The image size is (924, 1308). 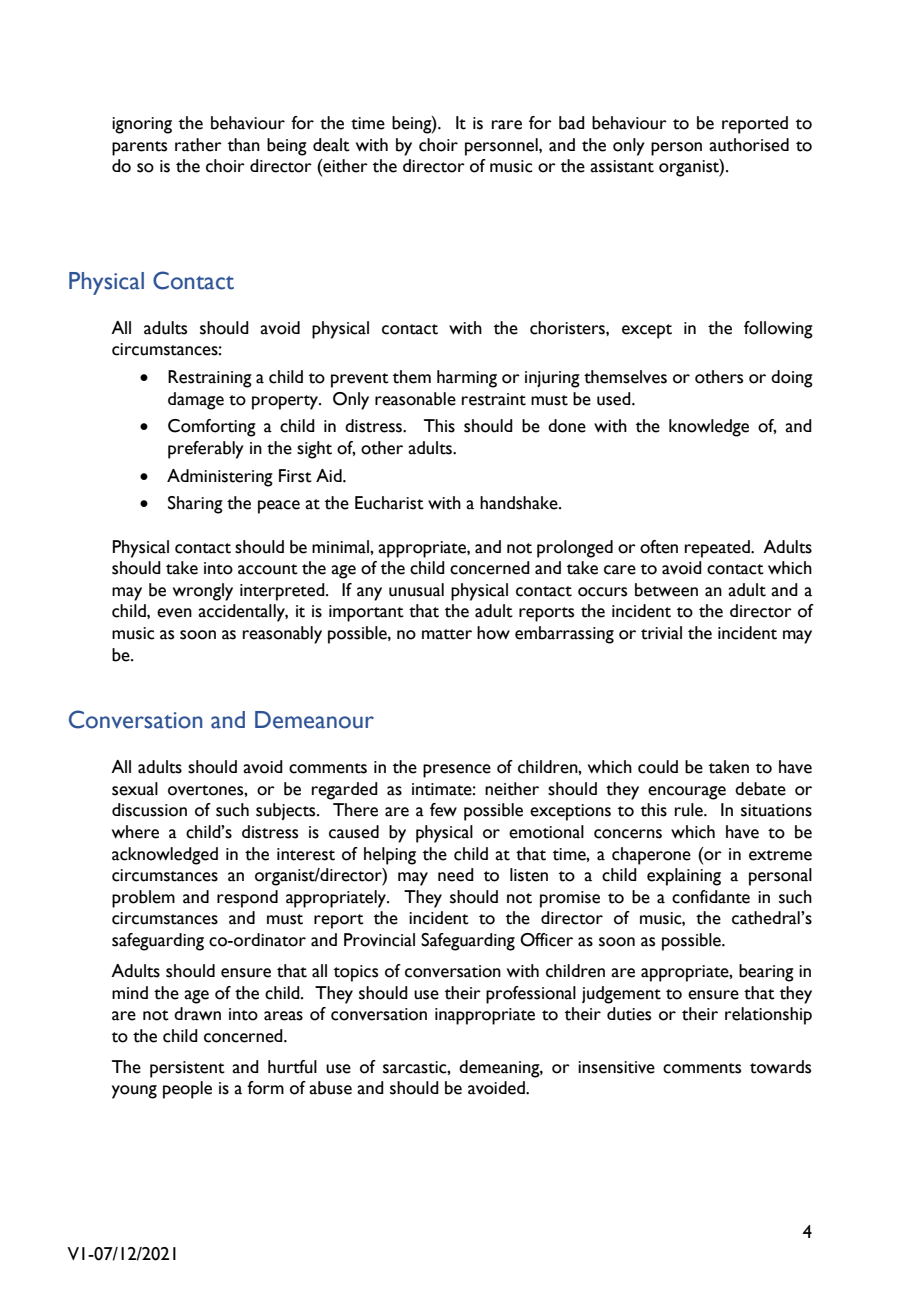 I want to click on authorised, so click(x=749, y=145).
